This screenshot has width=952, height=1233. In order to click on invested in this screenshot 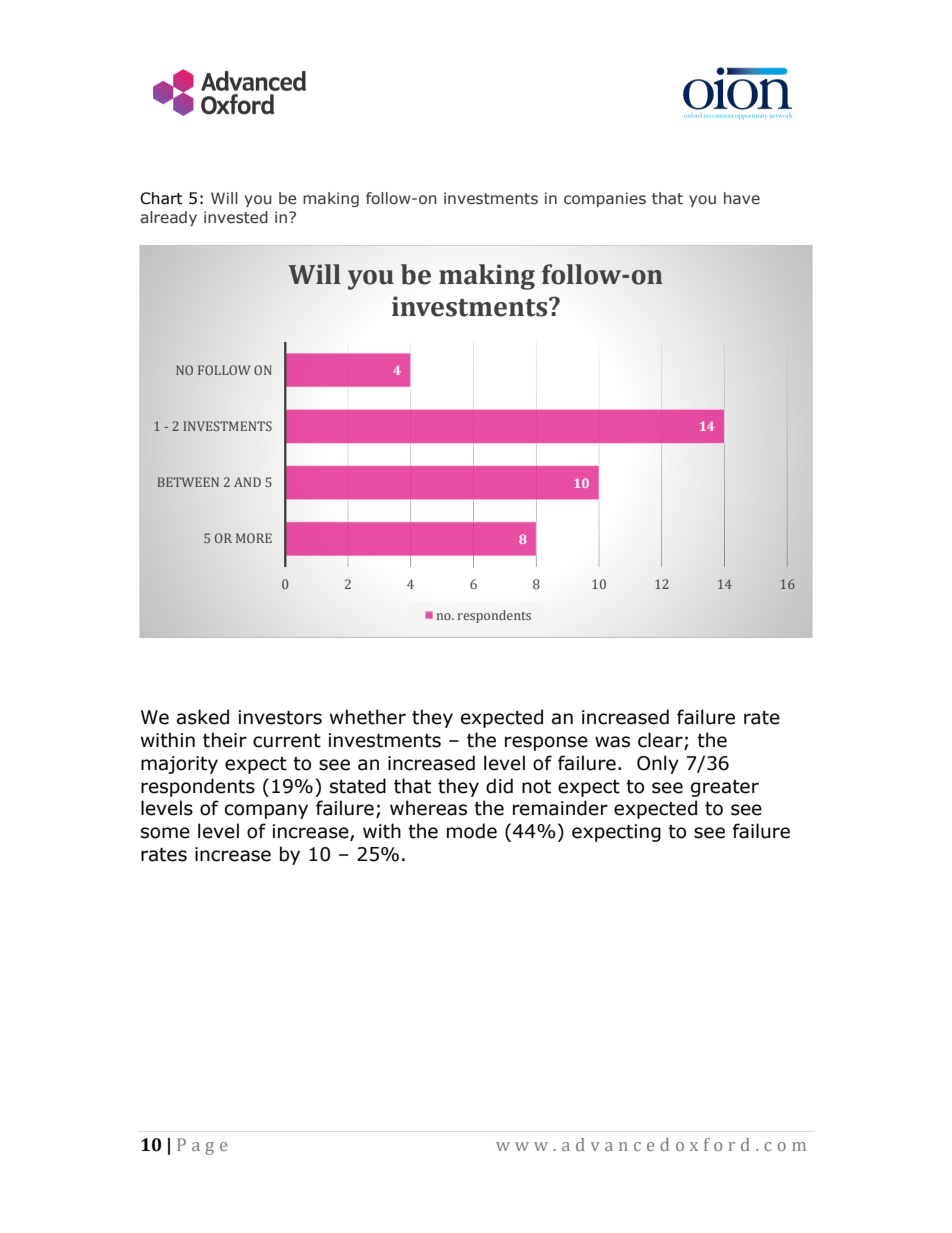, I will do `click(236, 217)`.
